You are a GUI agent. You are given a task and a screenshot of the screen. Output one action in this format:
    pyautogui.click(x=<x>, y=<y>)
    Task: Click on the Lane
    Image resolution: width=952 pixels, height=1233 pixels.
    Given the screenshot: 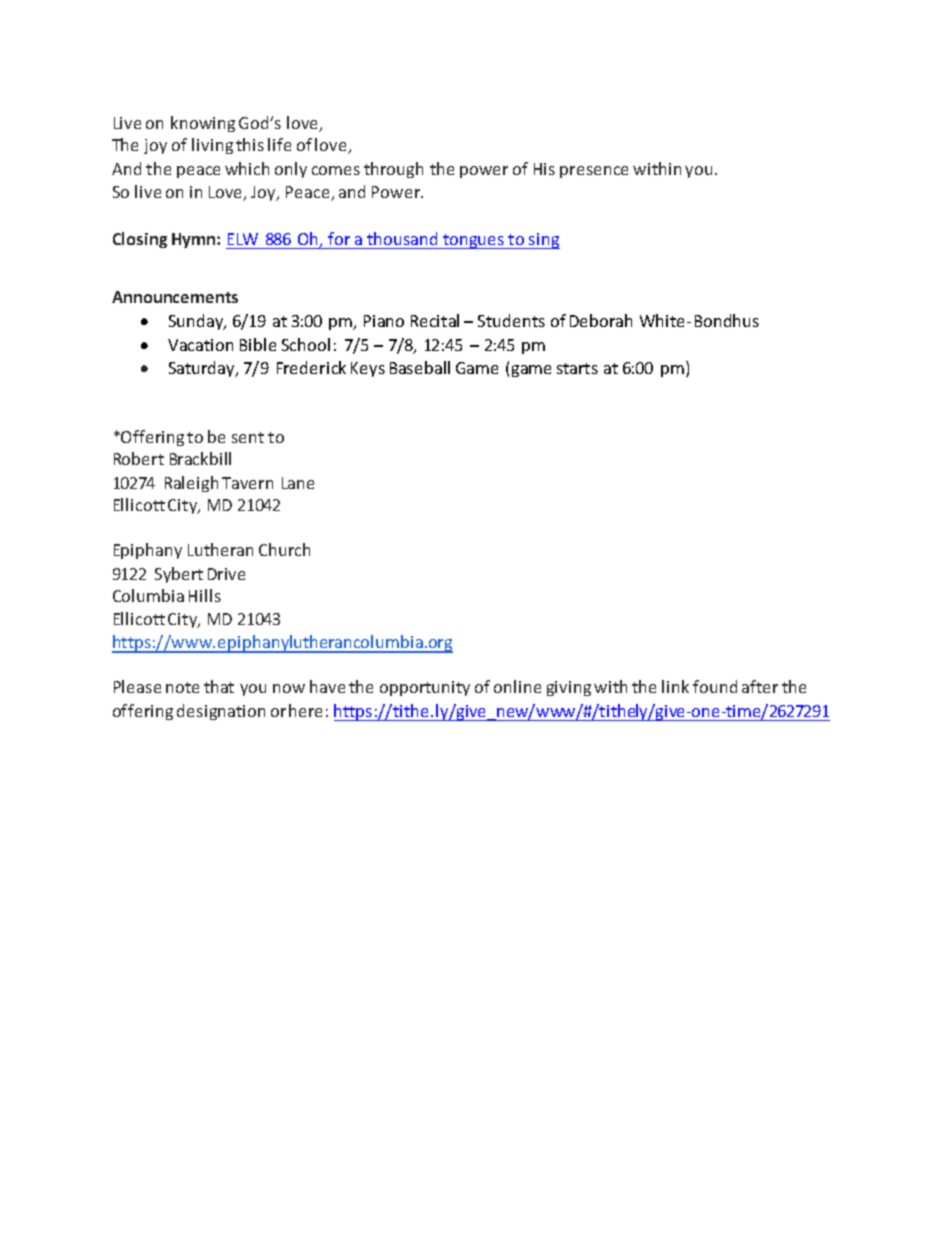 What is the action you would take?
    pyautogui.click(x=298, y=483)
